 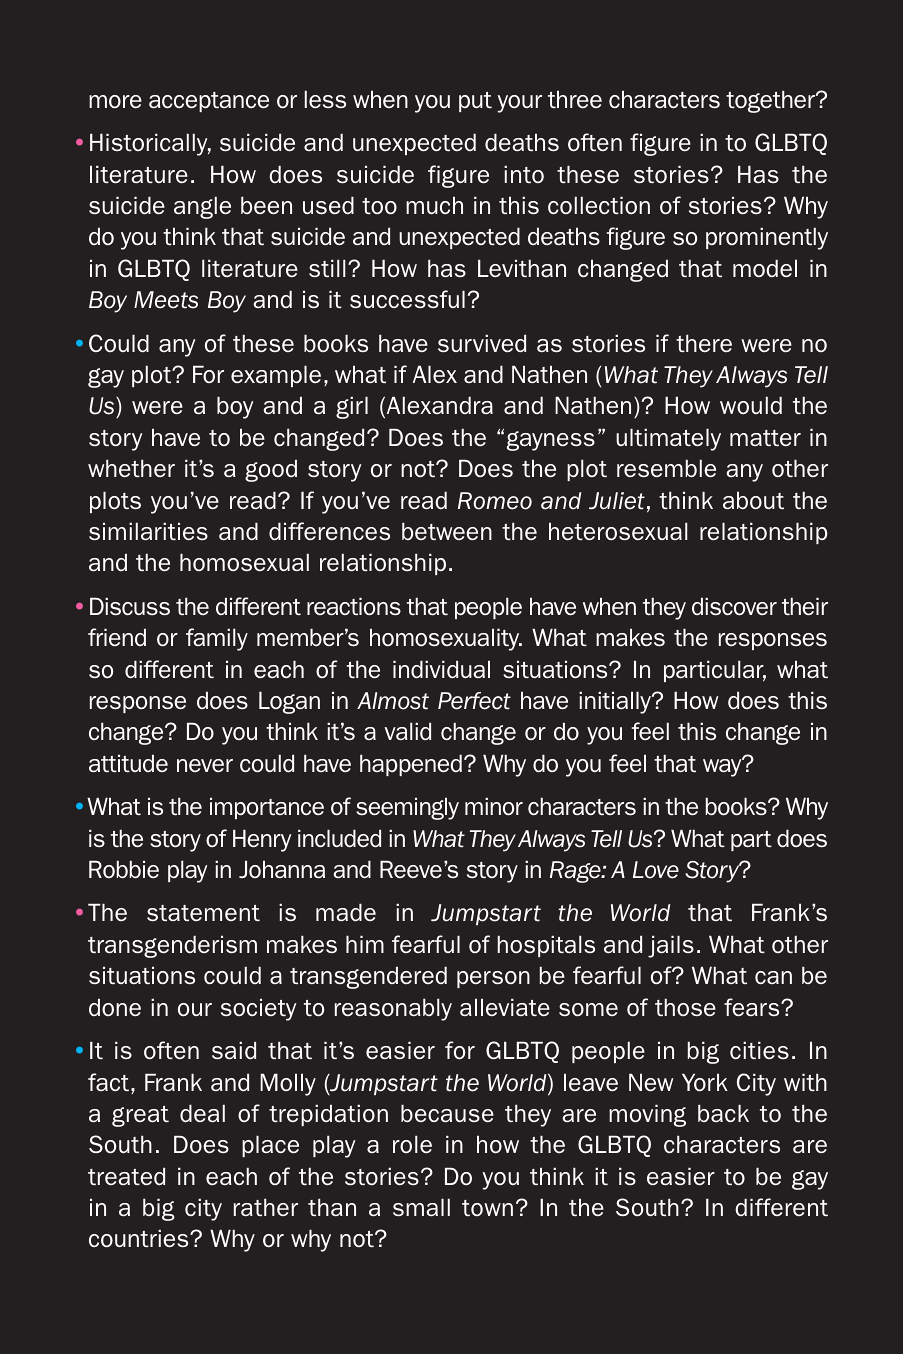 What do you see at coordinates (753, 500) in the page?
I see `about` at bounding box center [753, 500].
